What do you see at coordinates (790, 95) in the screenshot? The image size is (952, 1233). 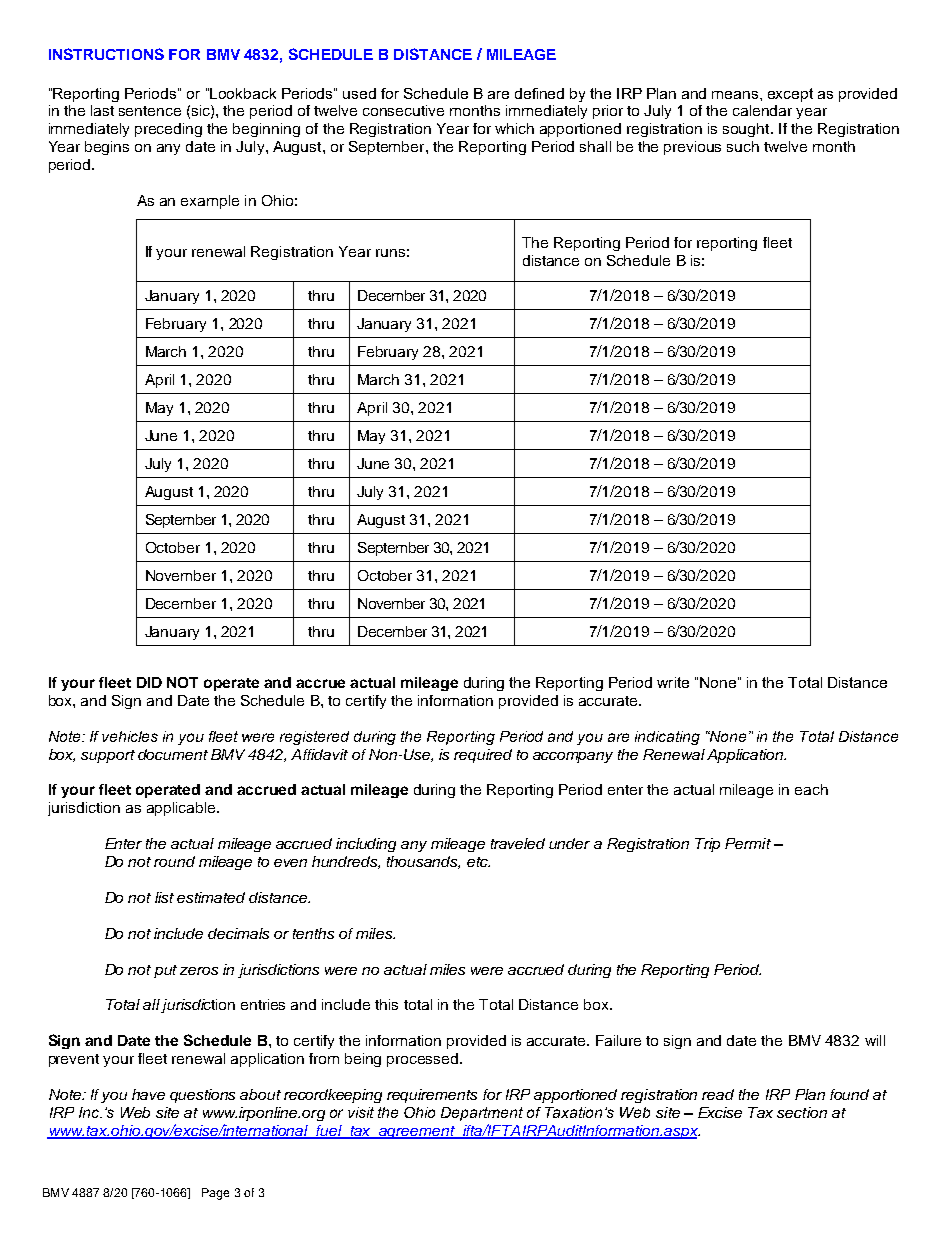 I see `except` at bounding box center [790, 95].
